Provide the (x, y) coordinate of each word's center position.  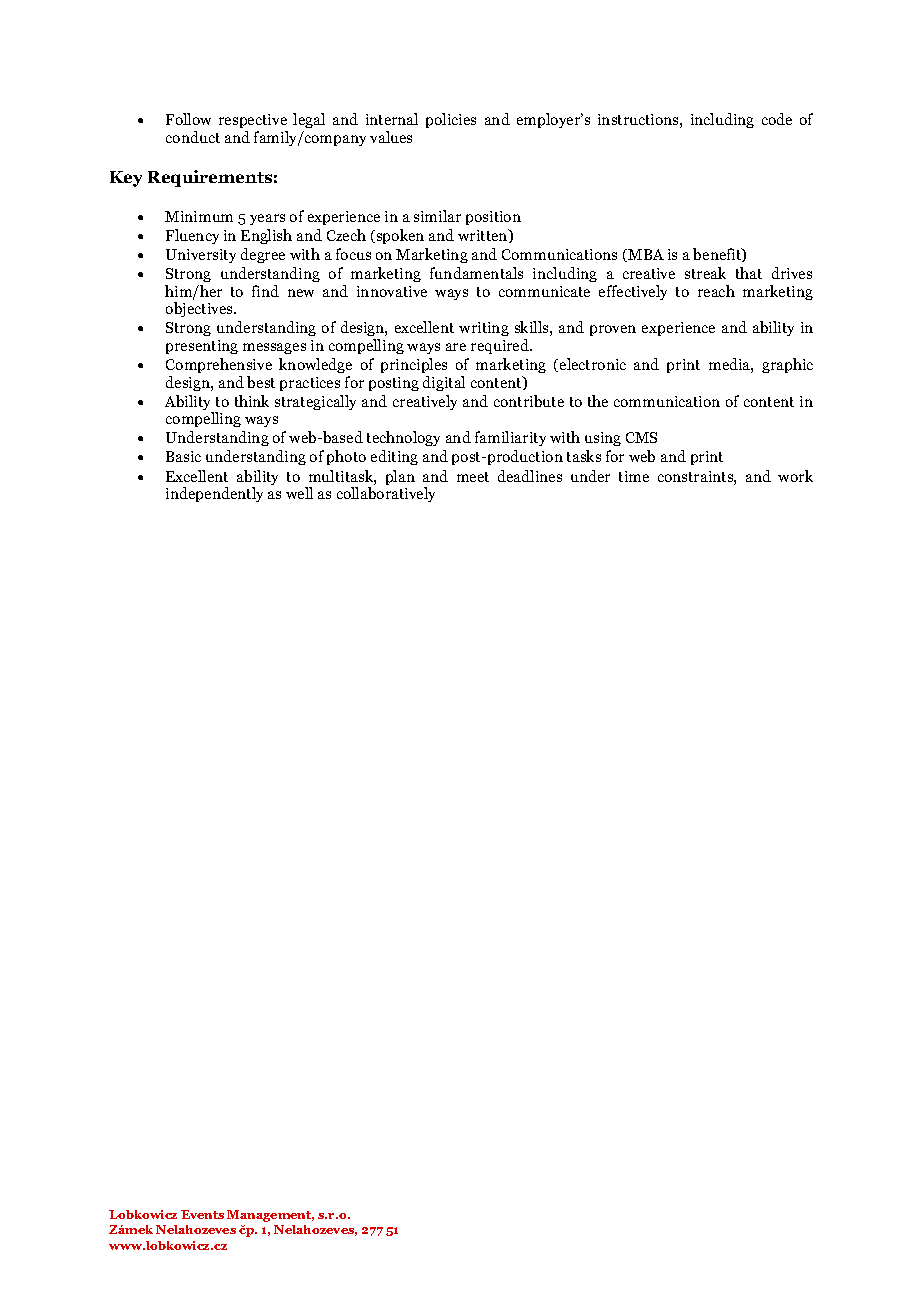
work (795, 476)
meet (473, 477)
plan (400, 477)
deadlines (530, 476)
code (777, 119)
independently (214, 494)
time (634, 476)
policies (451, 120)
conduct (193, 137)
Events (202, 1214)
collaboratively (386, 494)
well (299, 493)
